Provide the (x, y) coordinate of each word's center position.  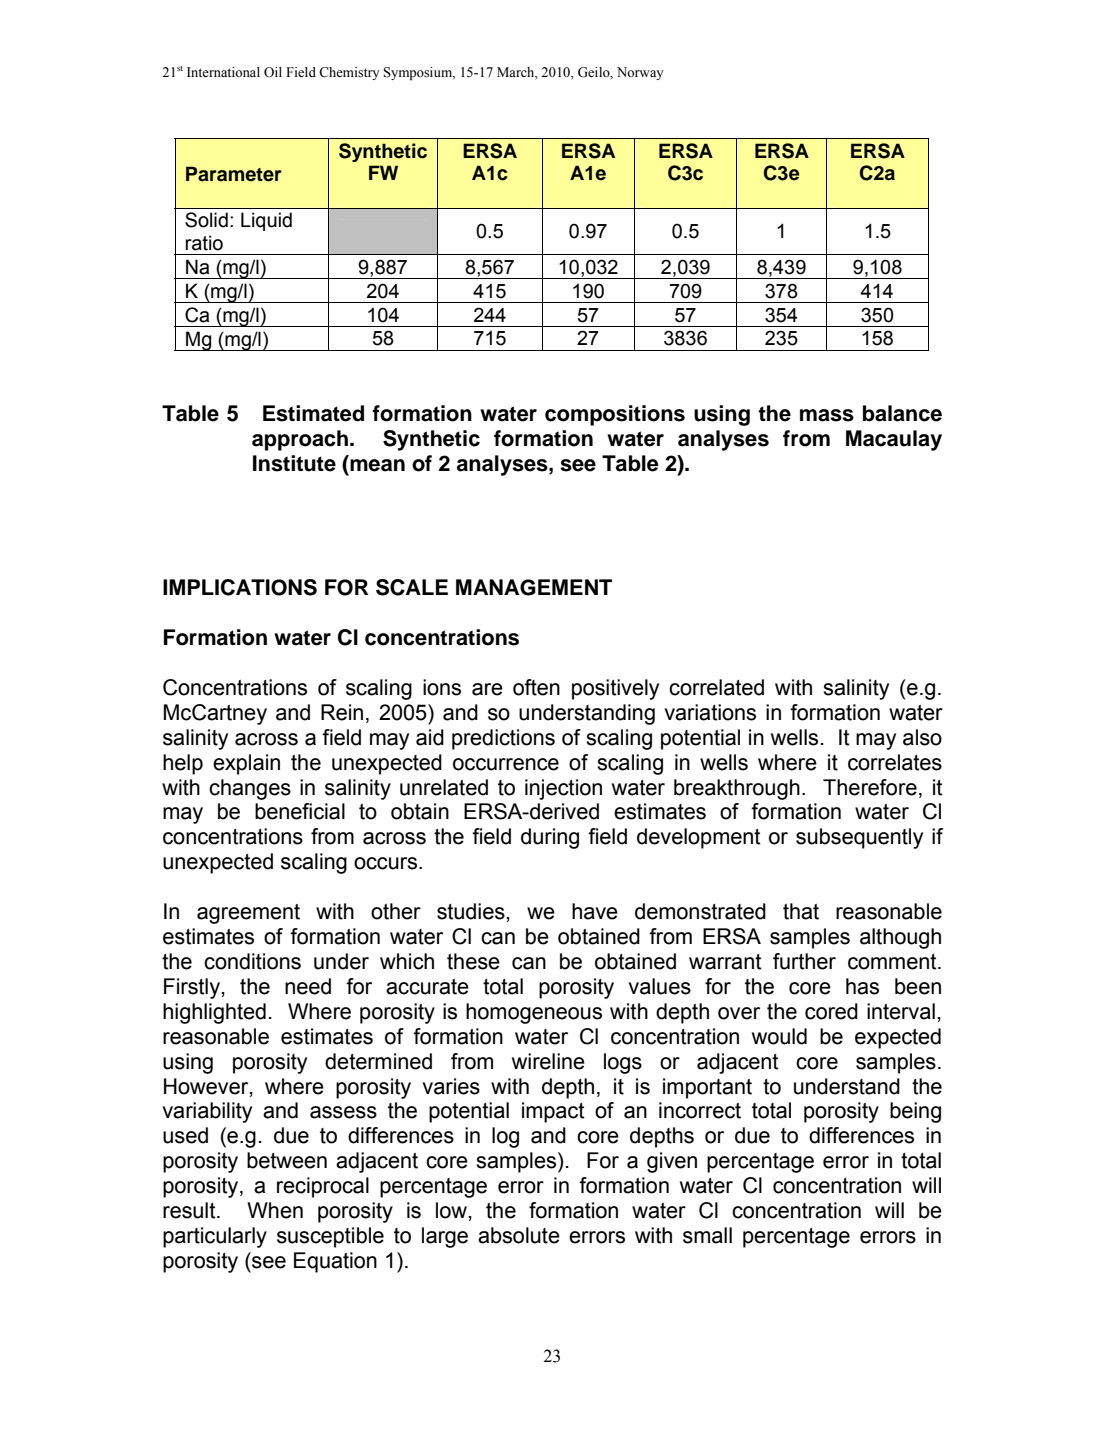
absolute (519, 1235)
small (707, 1235)
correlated (716, 687)
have (595, 911)
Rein (342, 712)
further (804, 961)
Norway (640, 73)
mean (376, 464)
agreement (248, 914)
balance (902, 413)
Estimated (313, 413)
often (536, 687)
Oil (273, 72)
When (275, 1210)
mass (827, 415)
